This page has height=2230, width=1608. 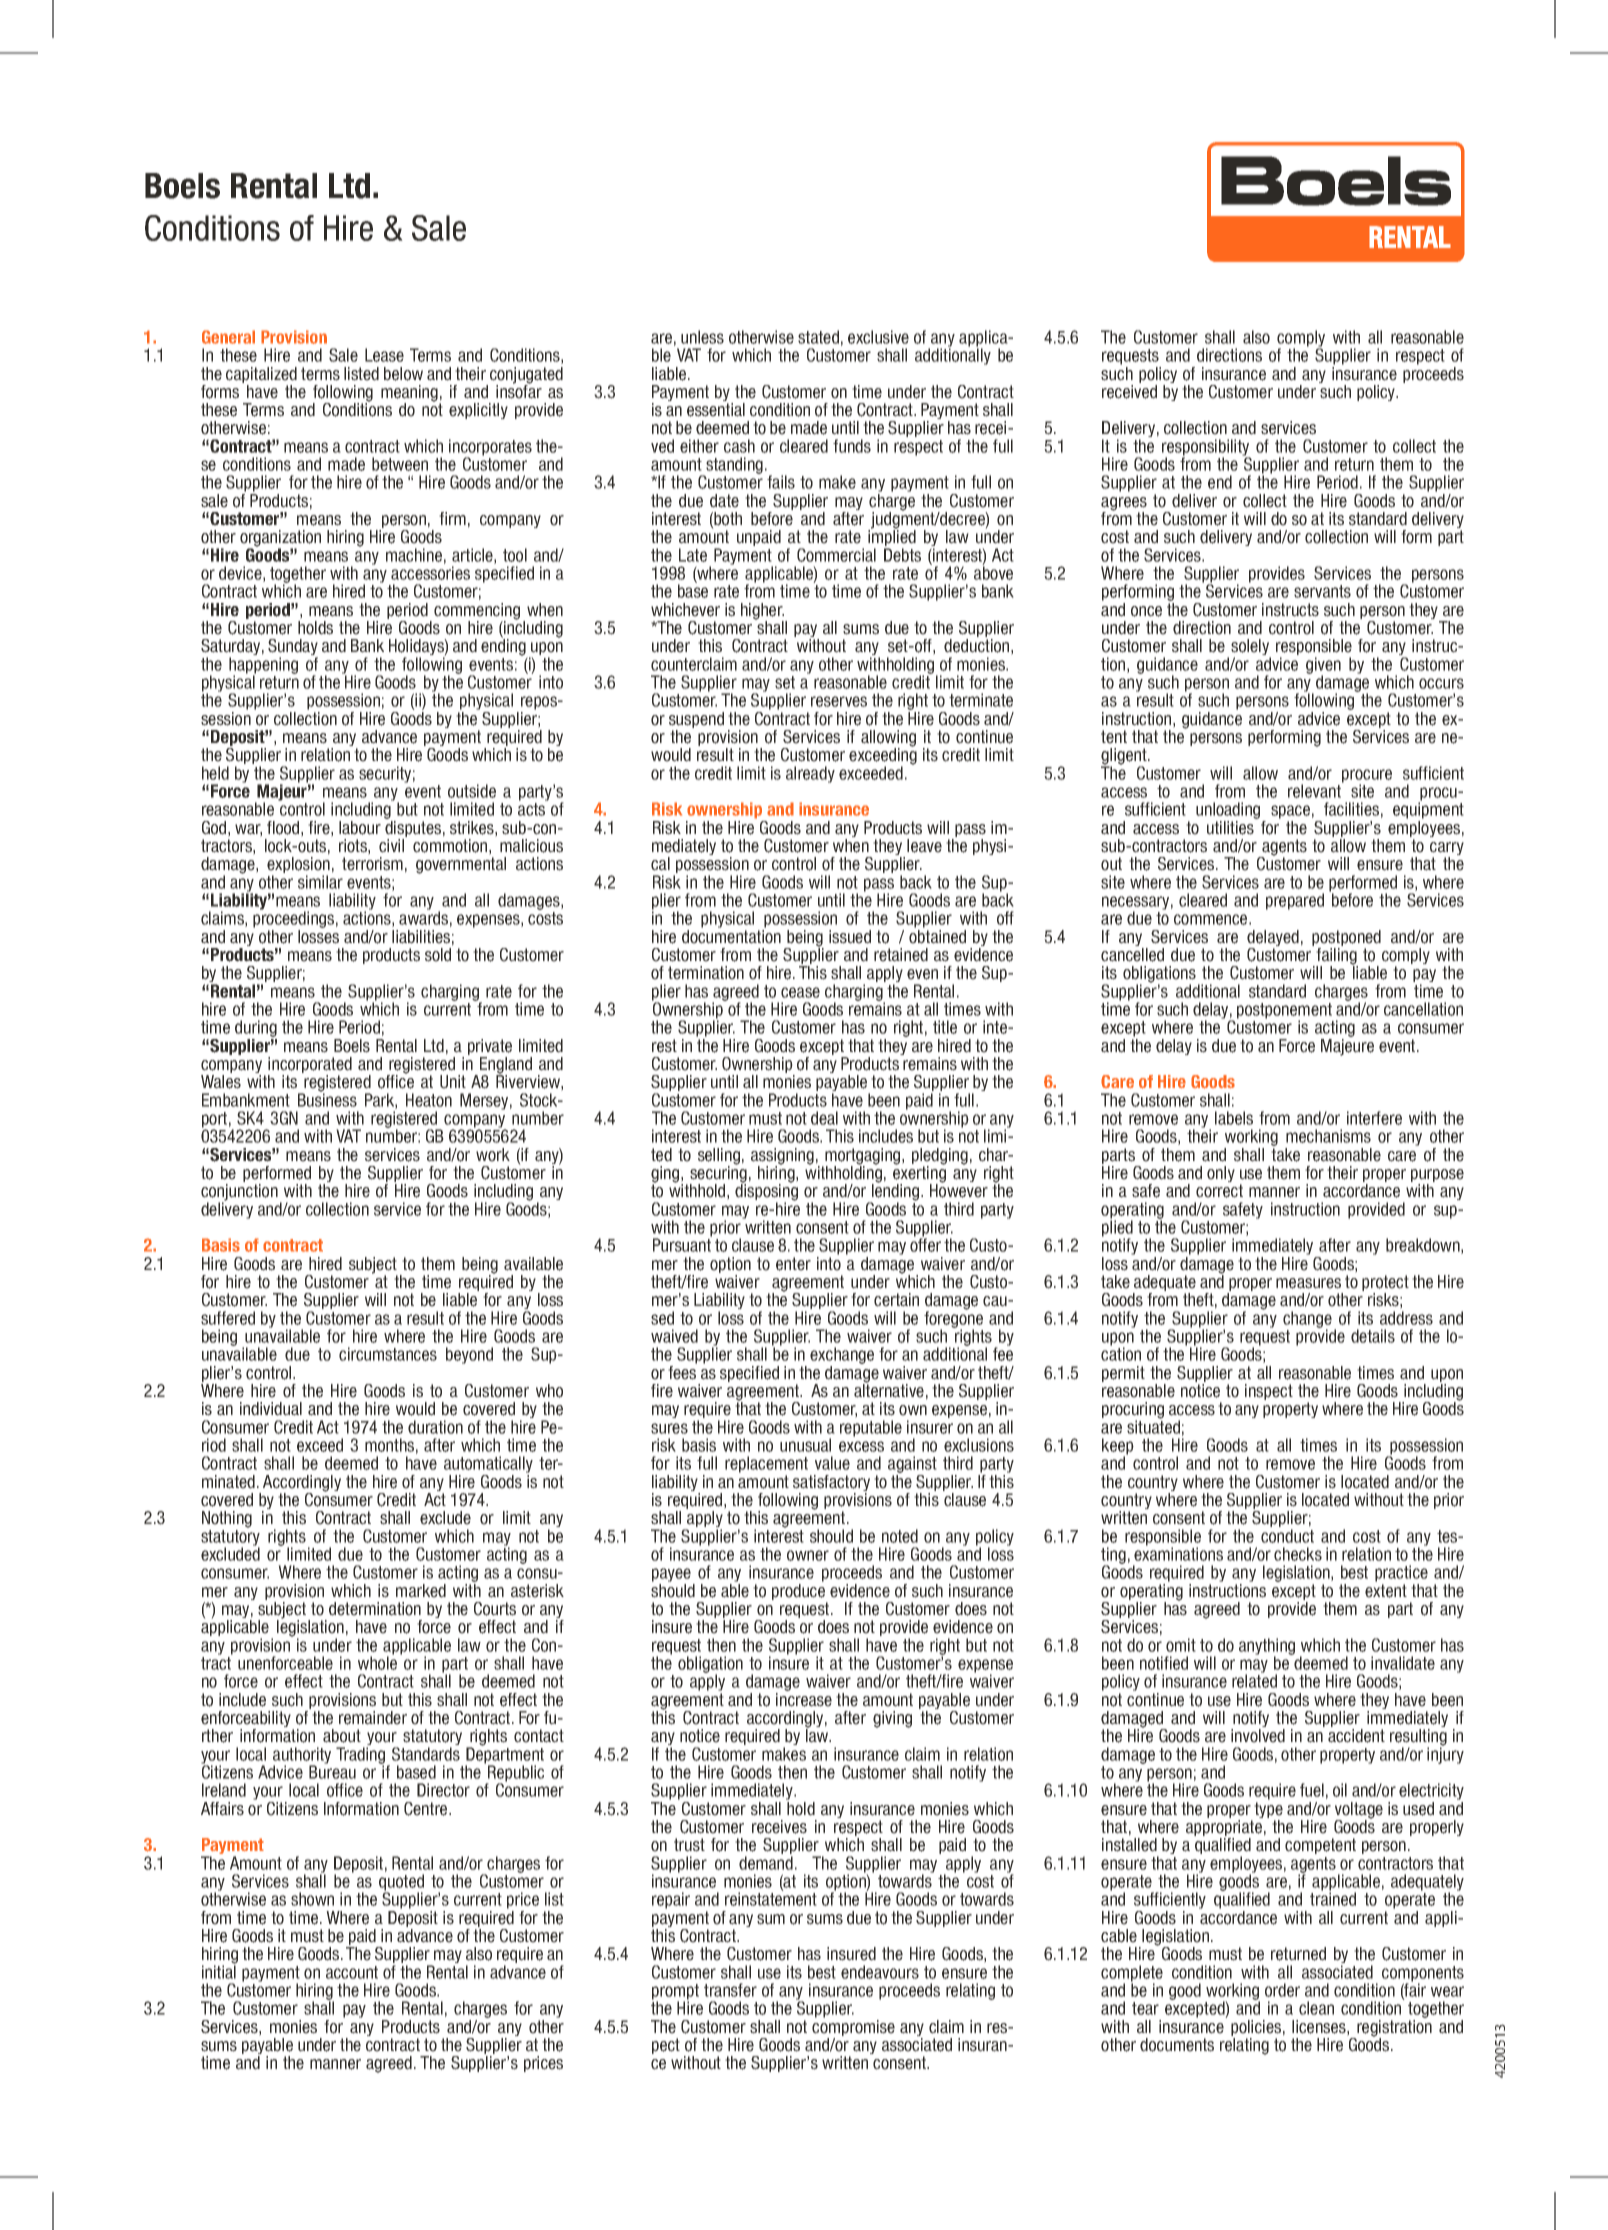 What do you see at coordinates (1206, 448) in the page?
I see `responsibility` at bounding box center [1206, 448].
